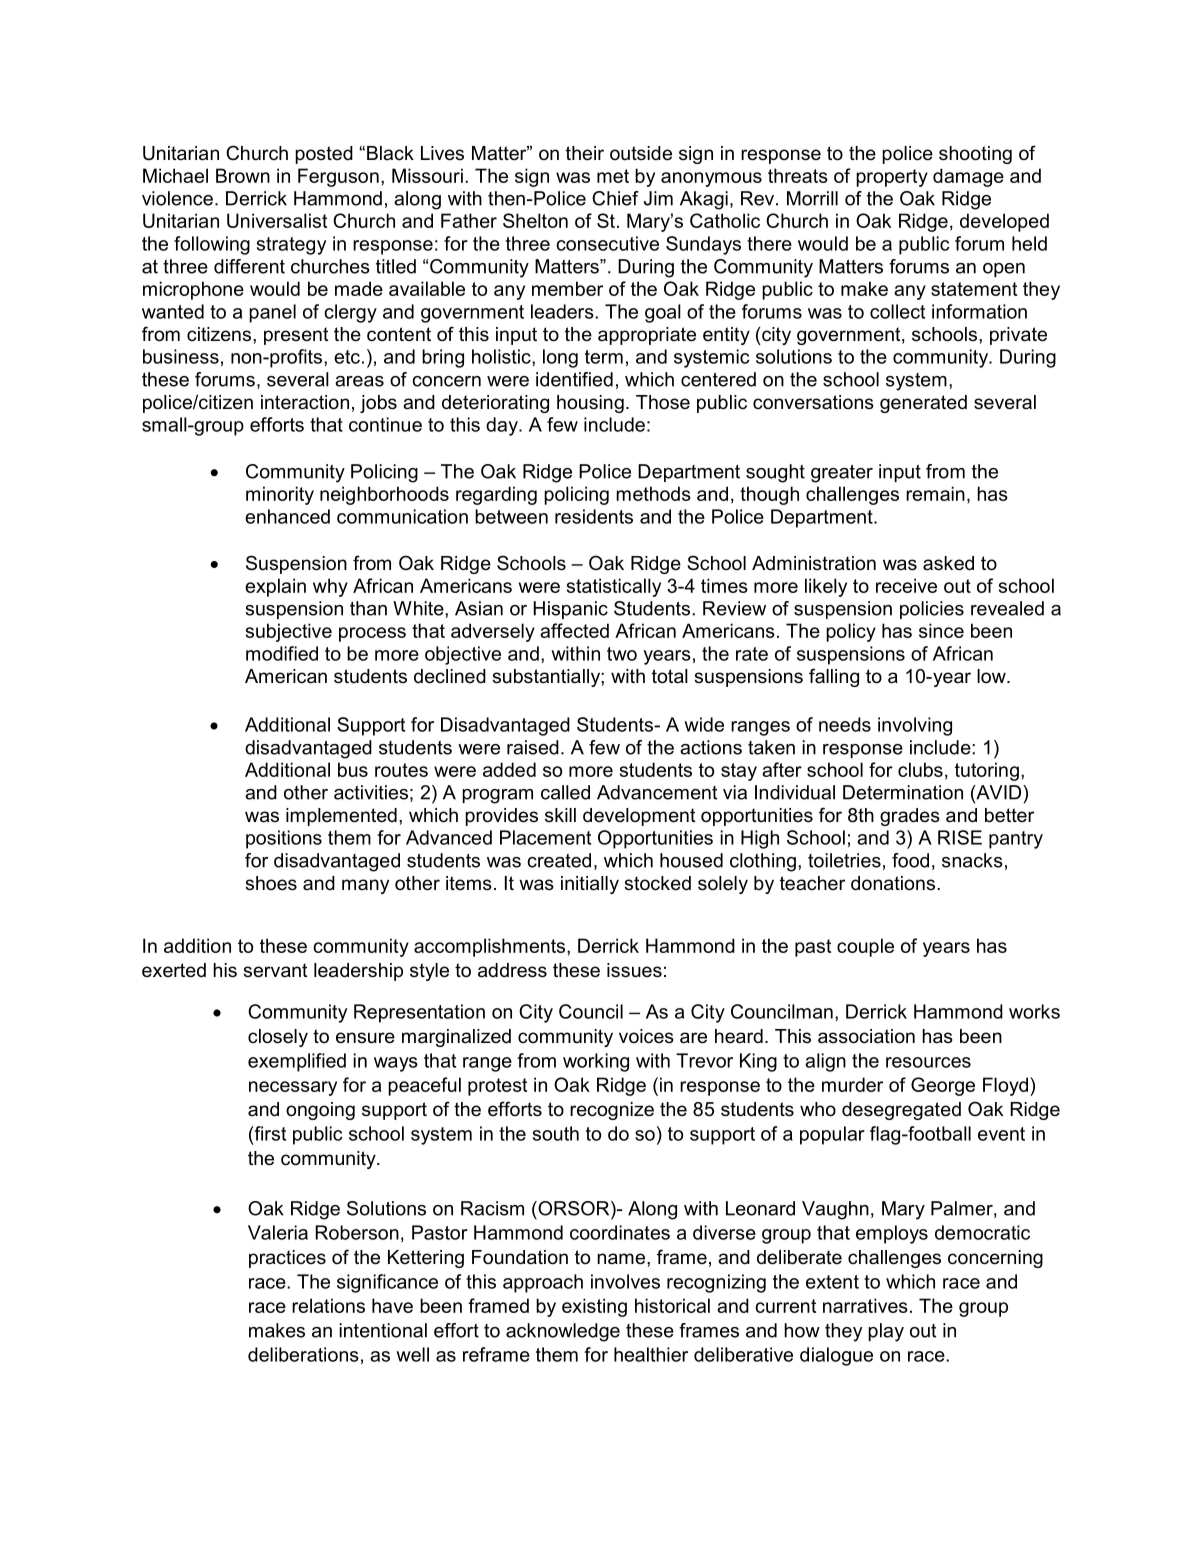 The width and height of the screenshot is (1204, 1558). What do you see at coordinates (565, 792) in the screenshot?
I see `called` at bounding box center [565, 792].
